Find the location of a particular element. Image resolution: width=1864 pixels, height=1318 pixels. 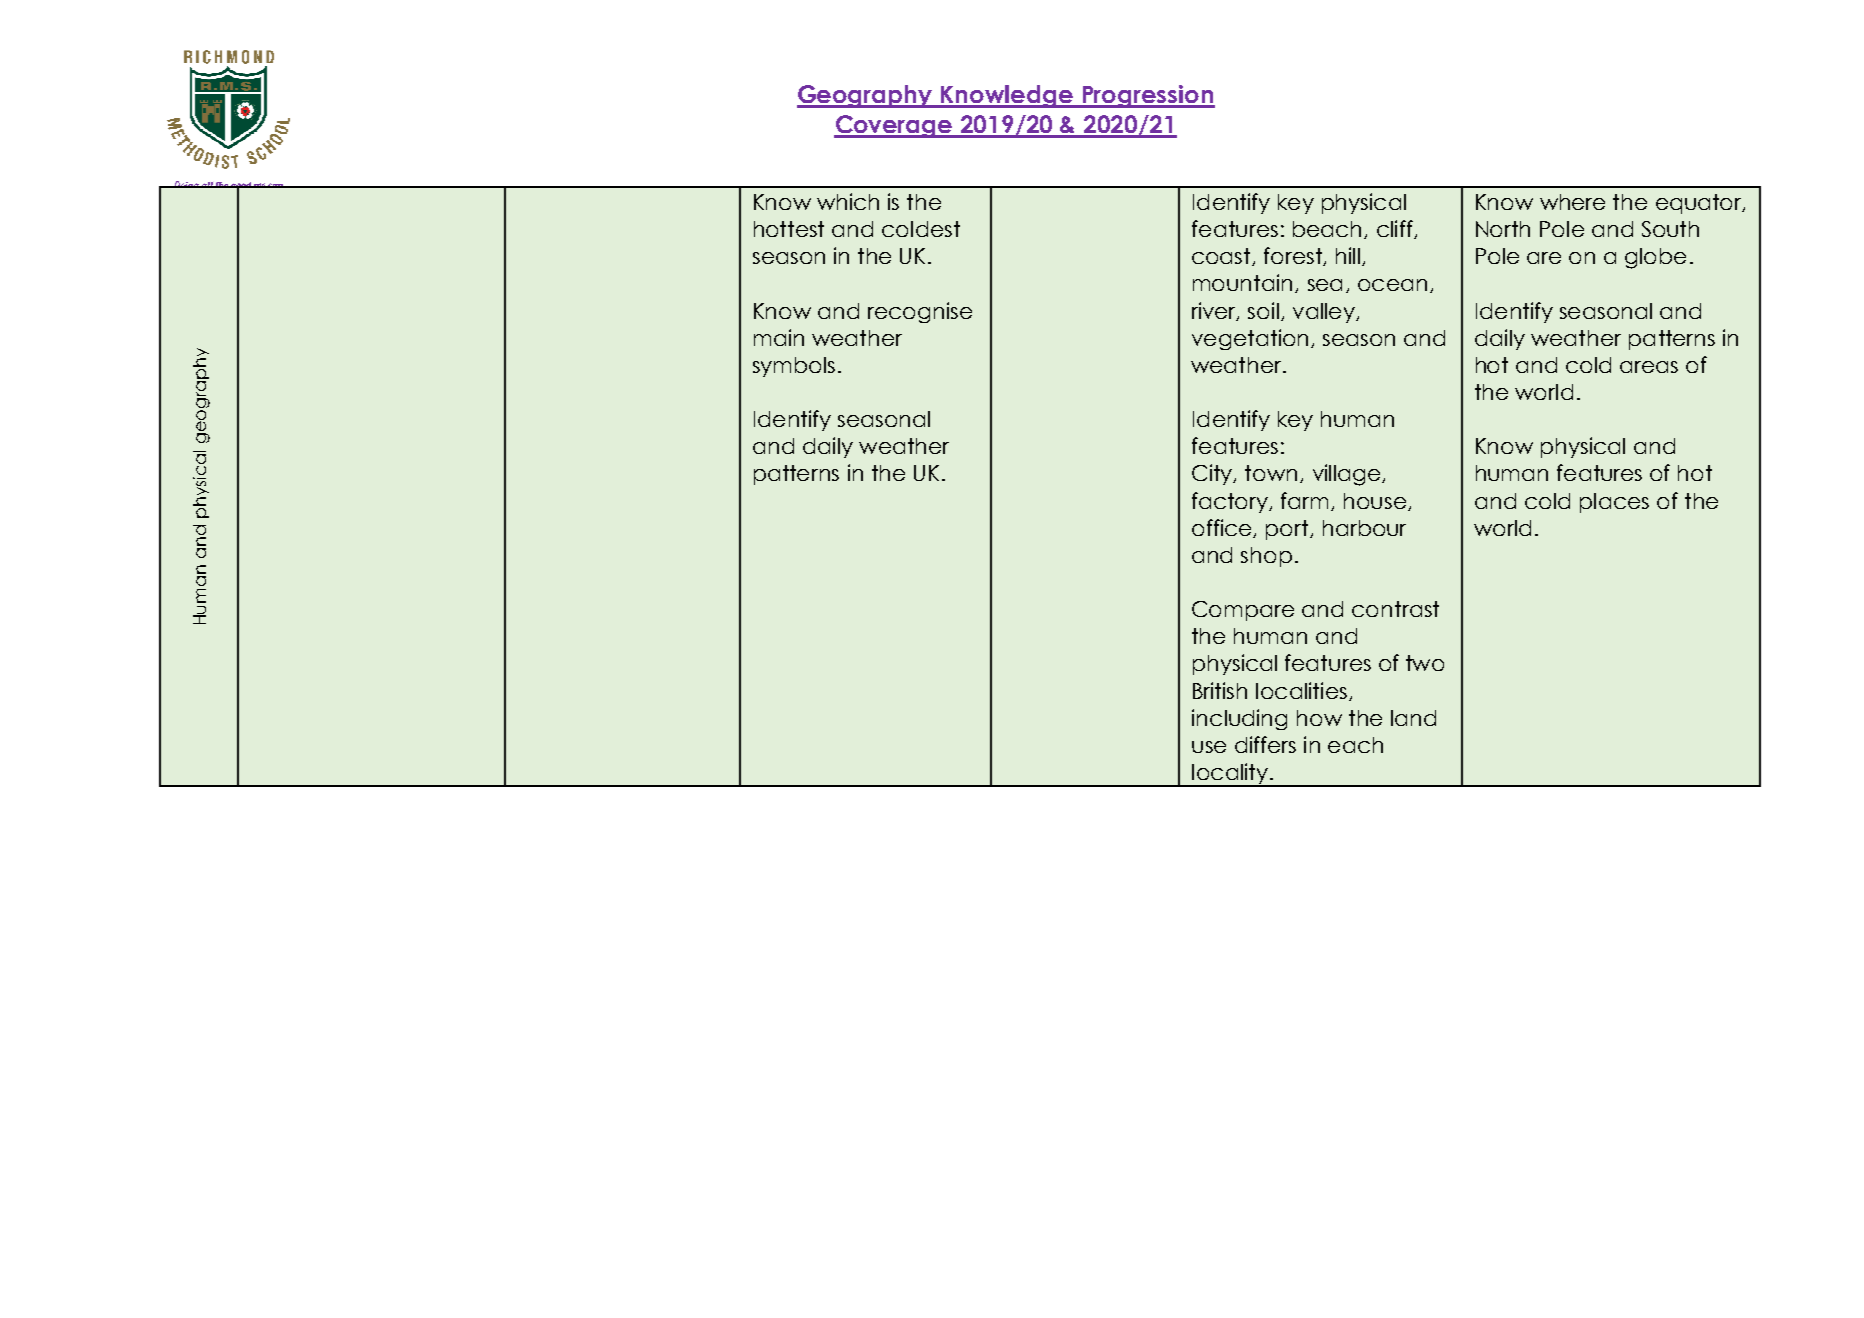

where is located at coordinates (1572, 202).
